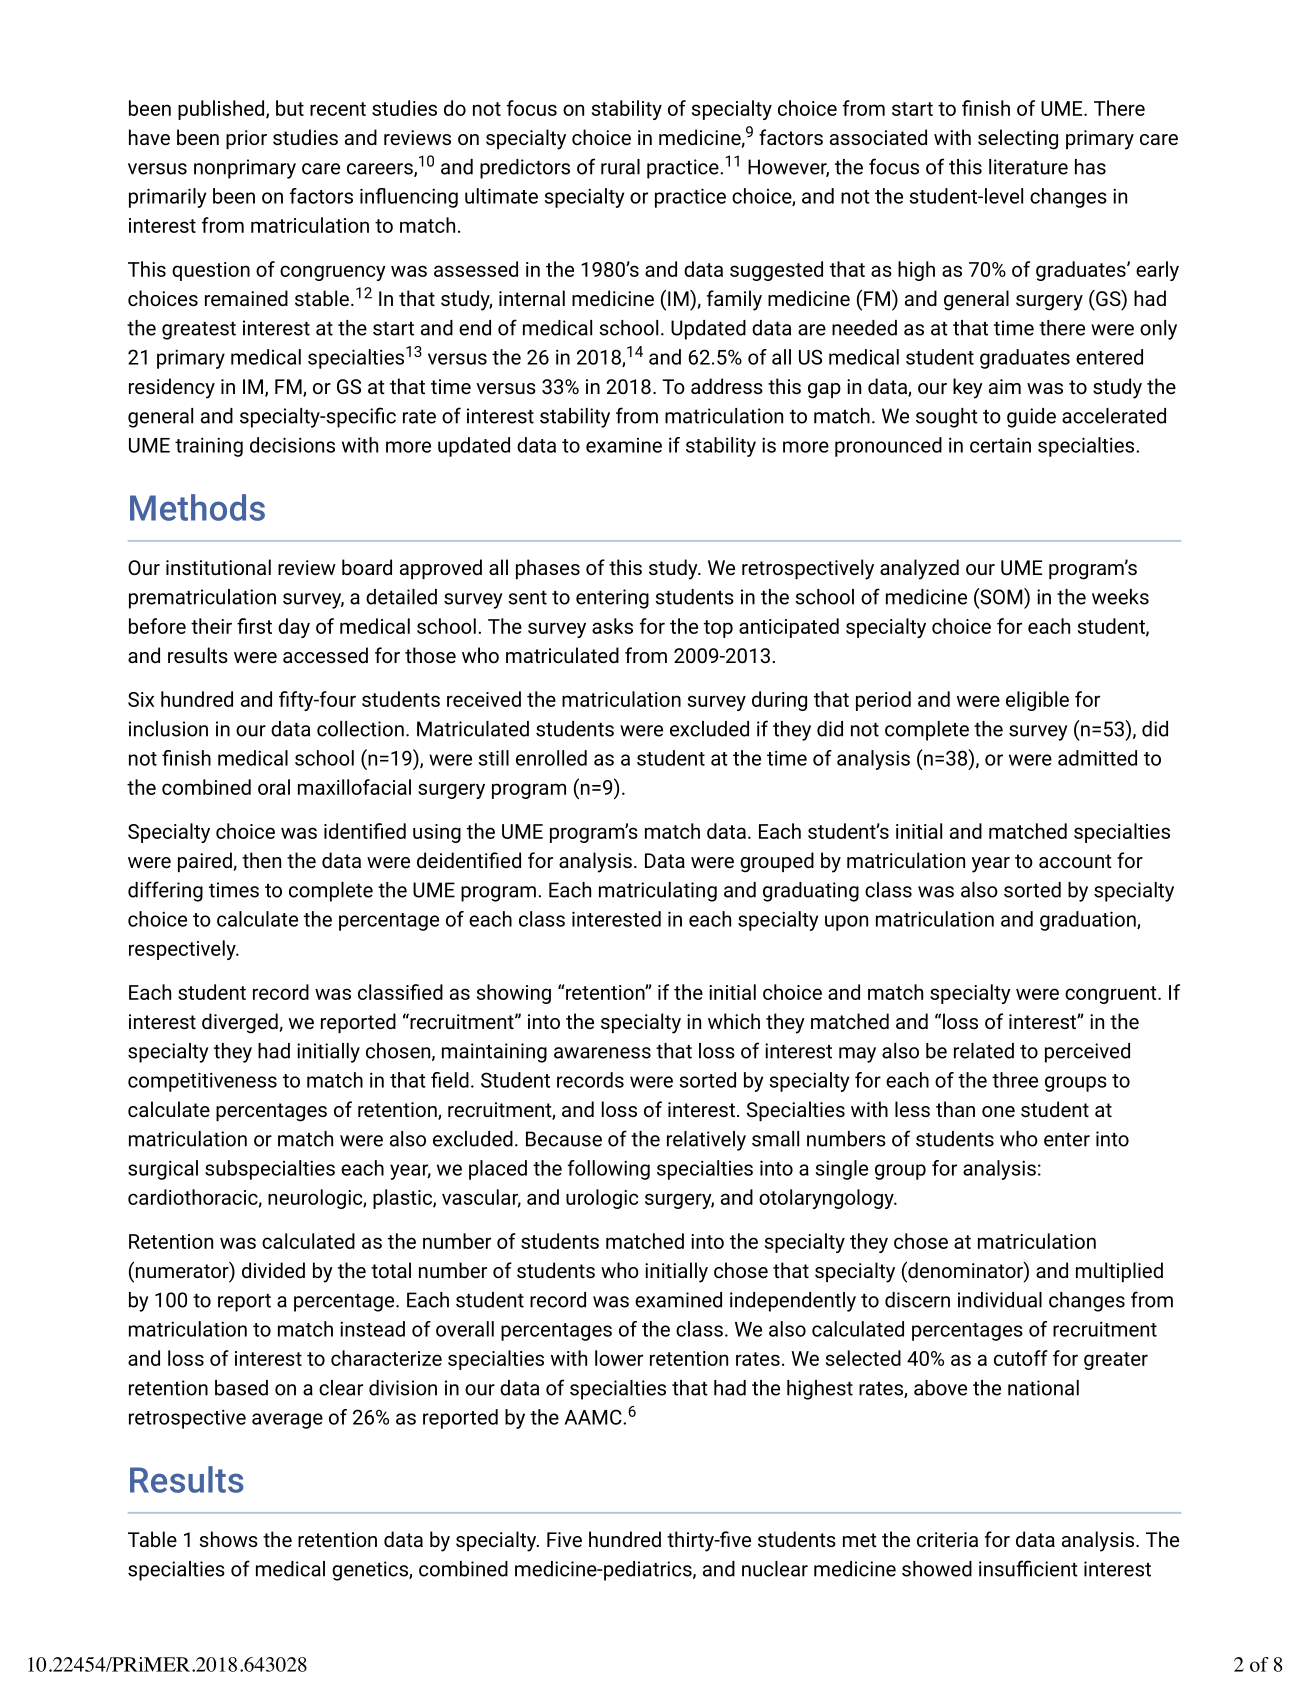 Image resolution: width=1309 pixels, height=1695 pixels. I want to click on account, so click(1075, 861).
